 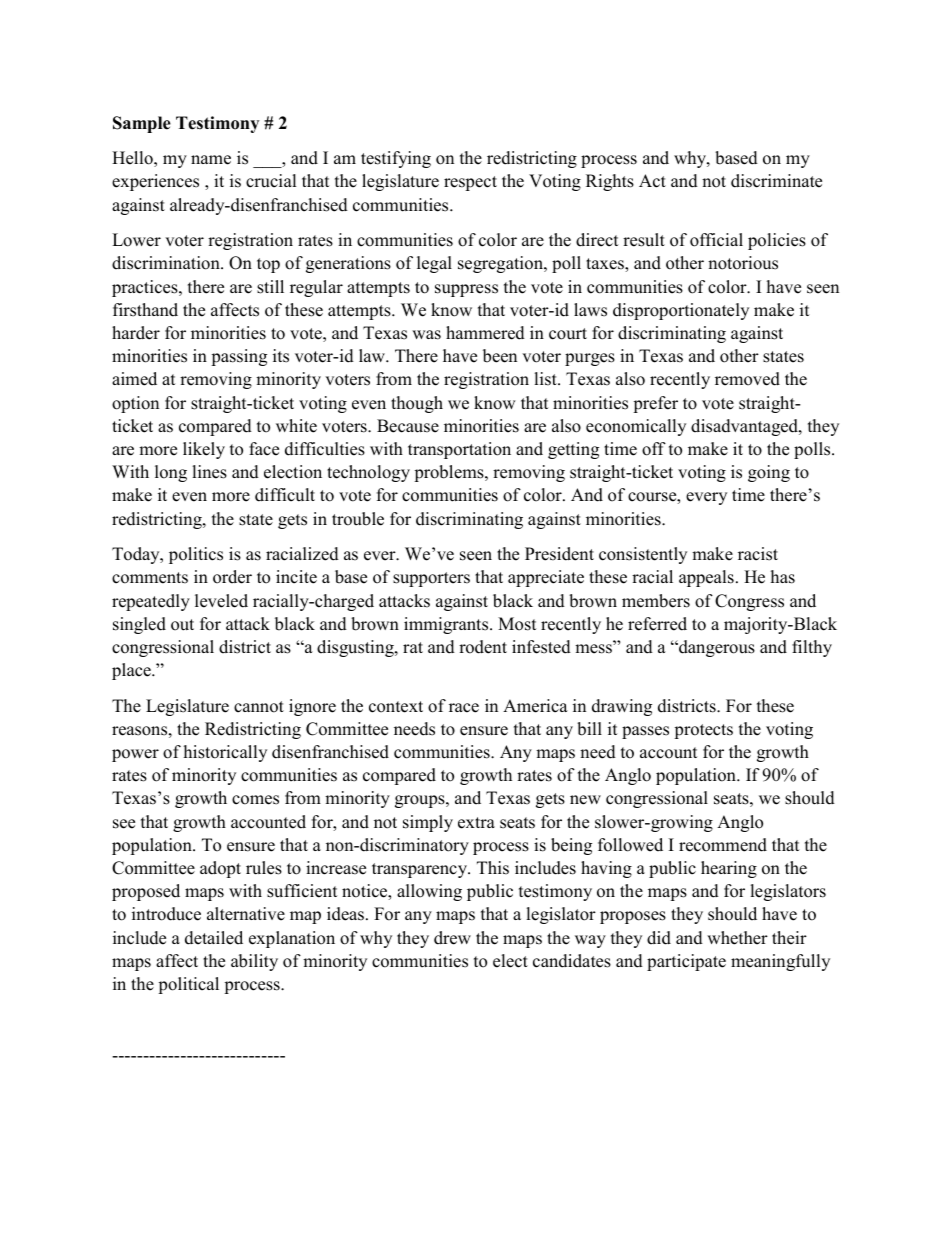 I want to click on detailed, so click(x=214, y=938).
